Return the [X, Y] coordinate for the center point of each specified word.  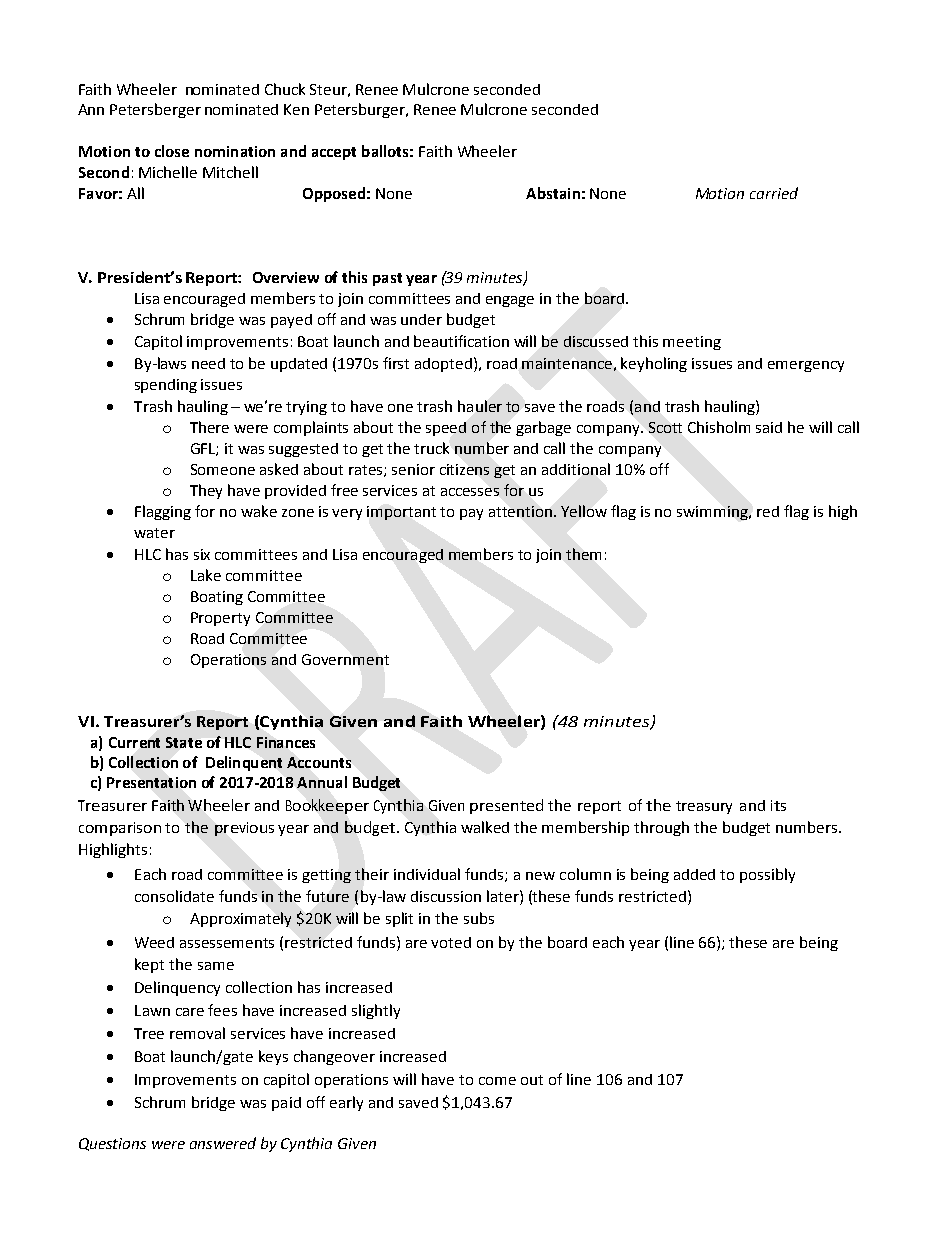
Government [345, 659]
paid [286, 1104]
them [583, 554]
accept [334, 153]
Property [220, 619]
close [172, 151]
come [497, 1081]
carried [774, 193]
